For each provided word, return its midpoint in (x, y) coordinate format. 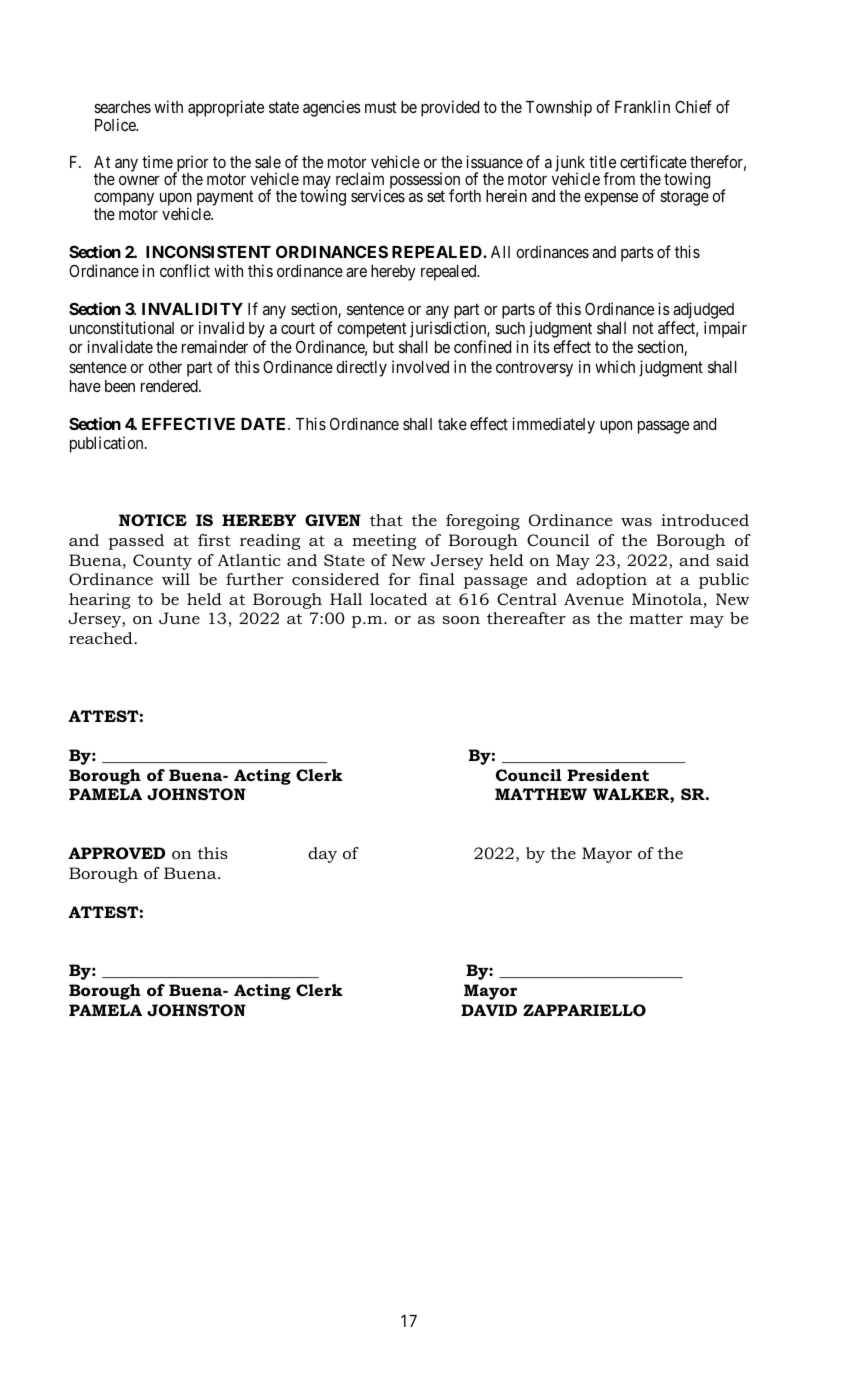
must (380, 107)
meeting (384, 542)
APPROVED (116, 853)
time (157, 161)
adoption (611, 581)
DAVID (489, 1010)
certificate (653, 161)
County (162, 562)
